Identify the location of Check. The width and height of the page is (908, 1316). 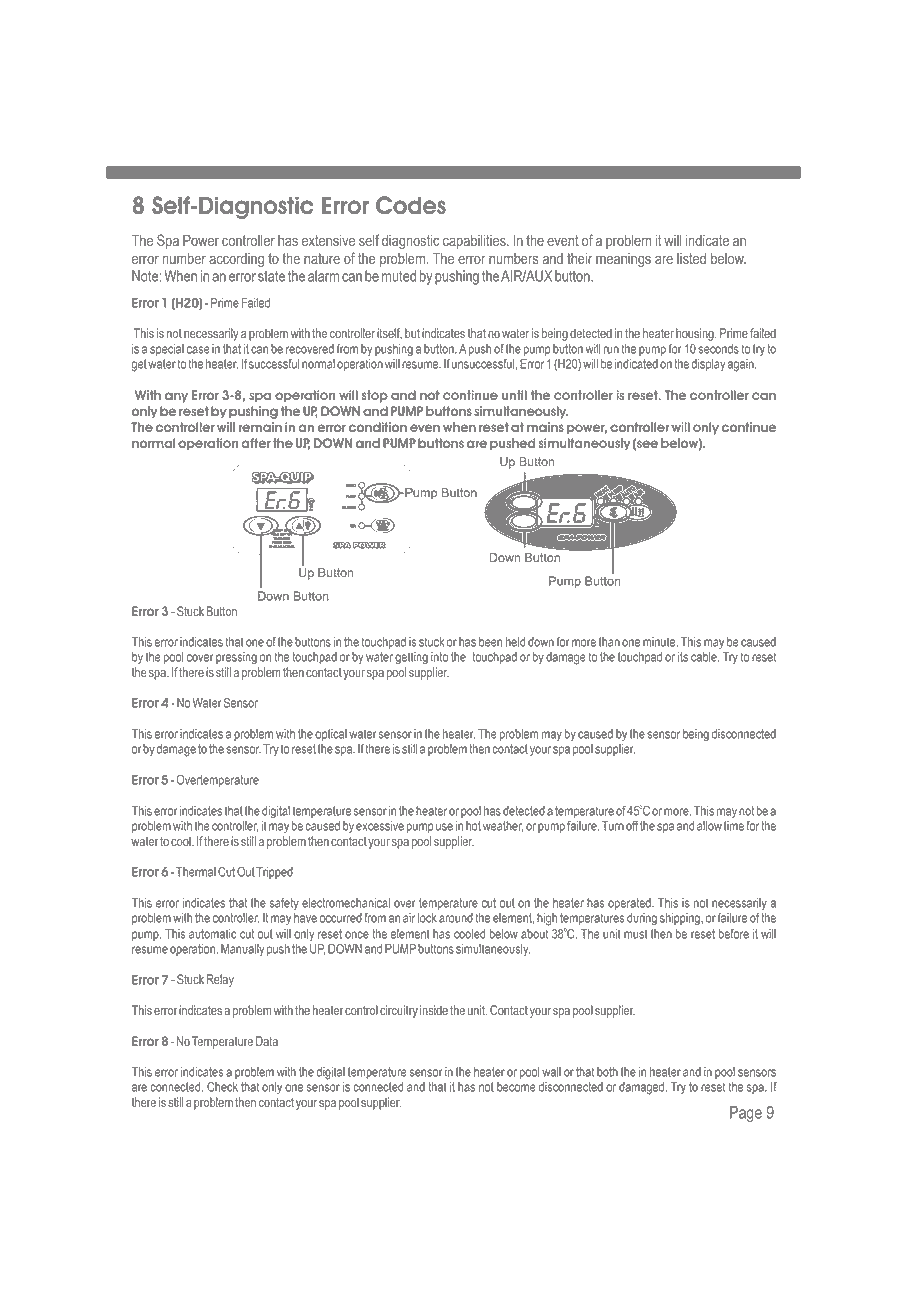
(222, 1086).
